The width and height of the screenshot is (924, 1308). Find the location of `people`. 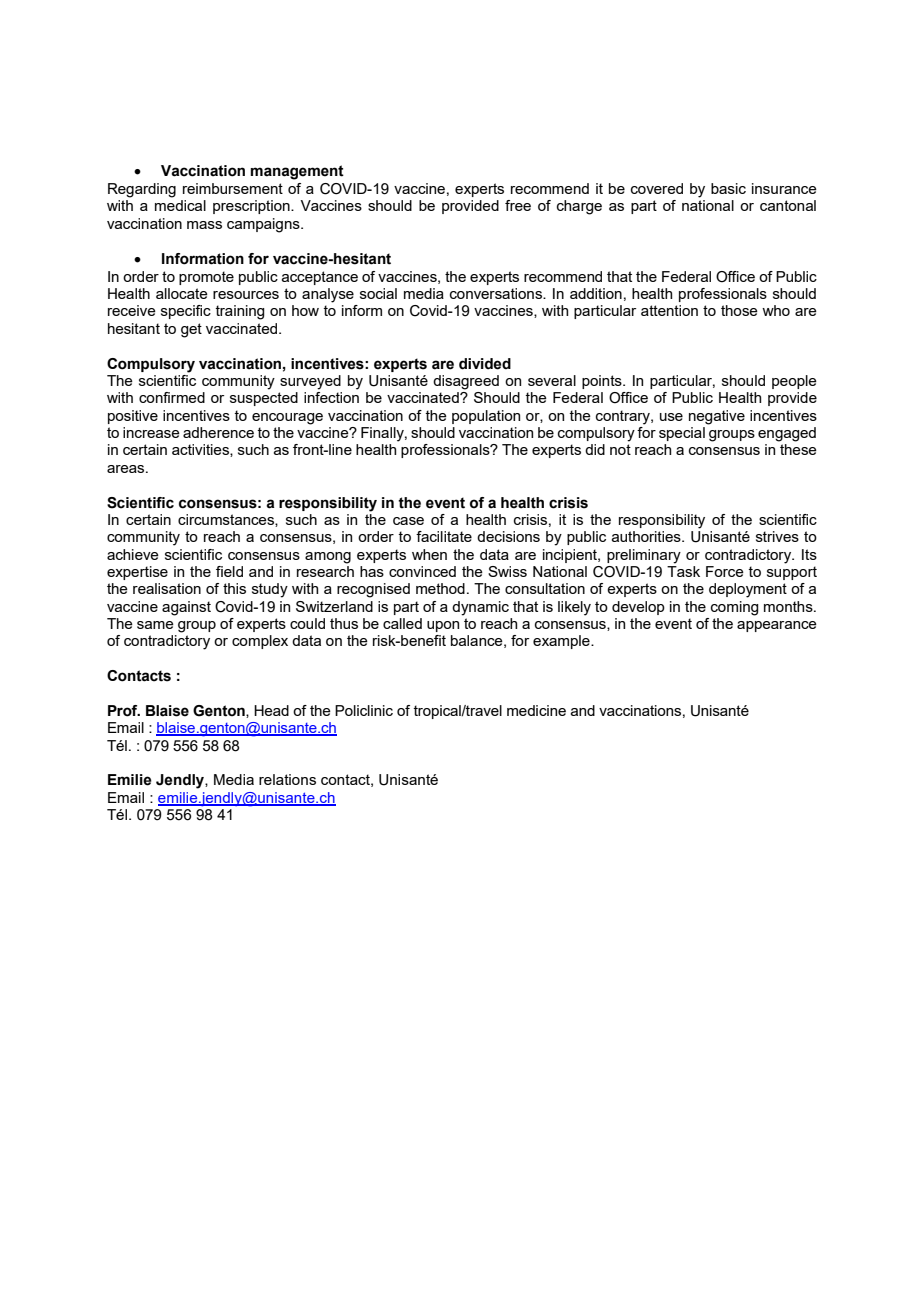

people is located at coordinates (794, 382).
